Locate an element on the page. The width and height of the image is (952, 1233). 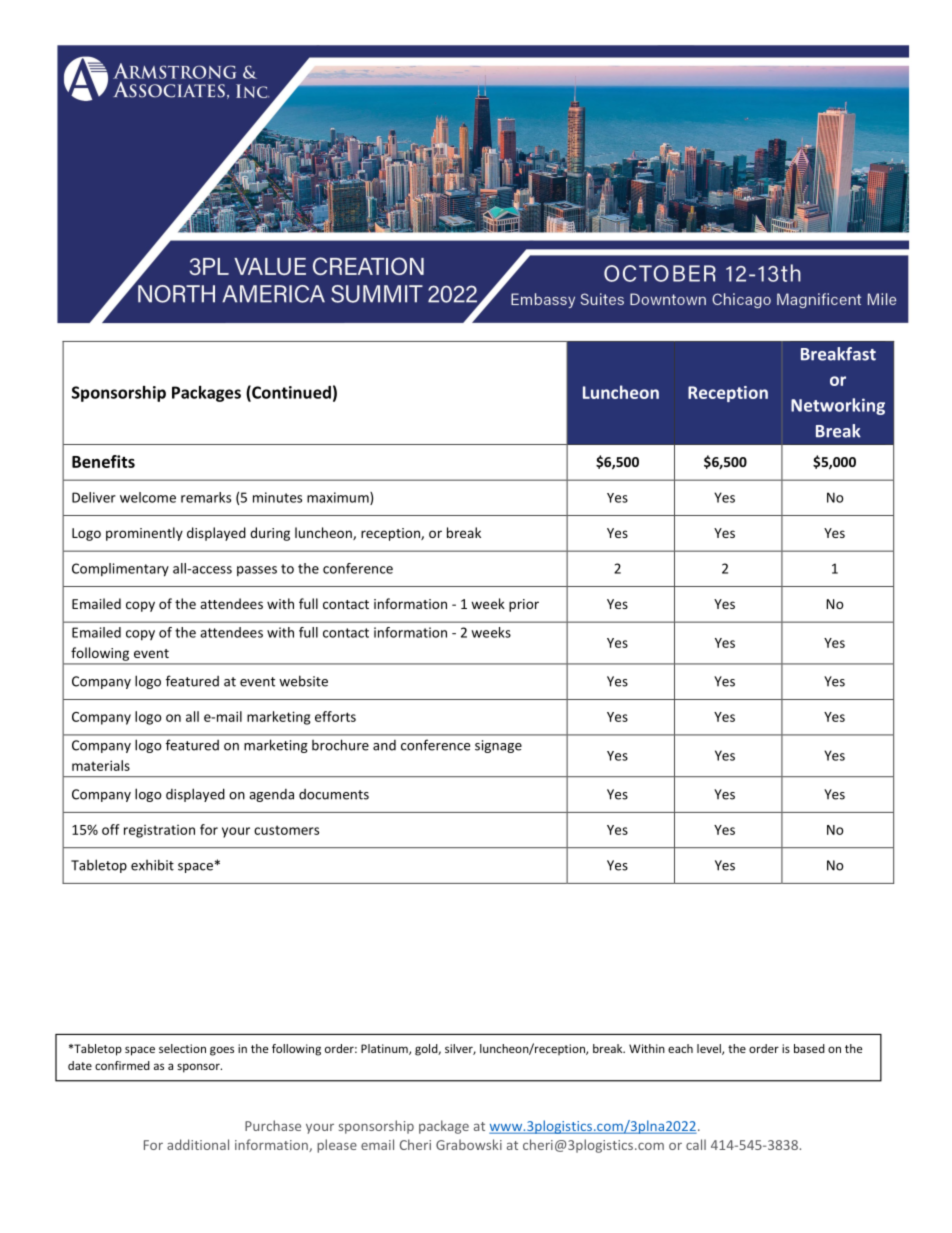
website is located at coordinates (303, 681).
